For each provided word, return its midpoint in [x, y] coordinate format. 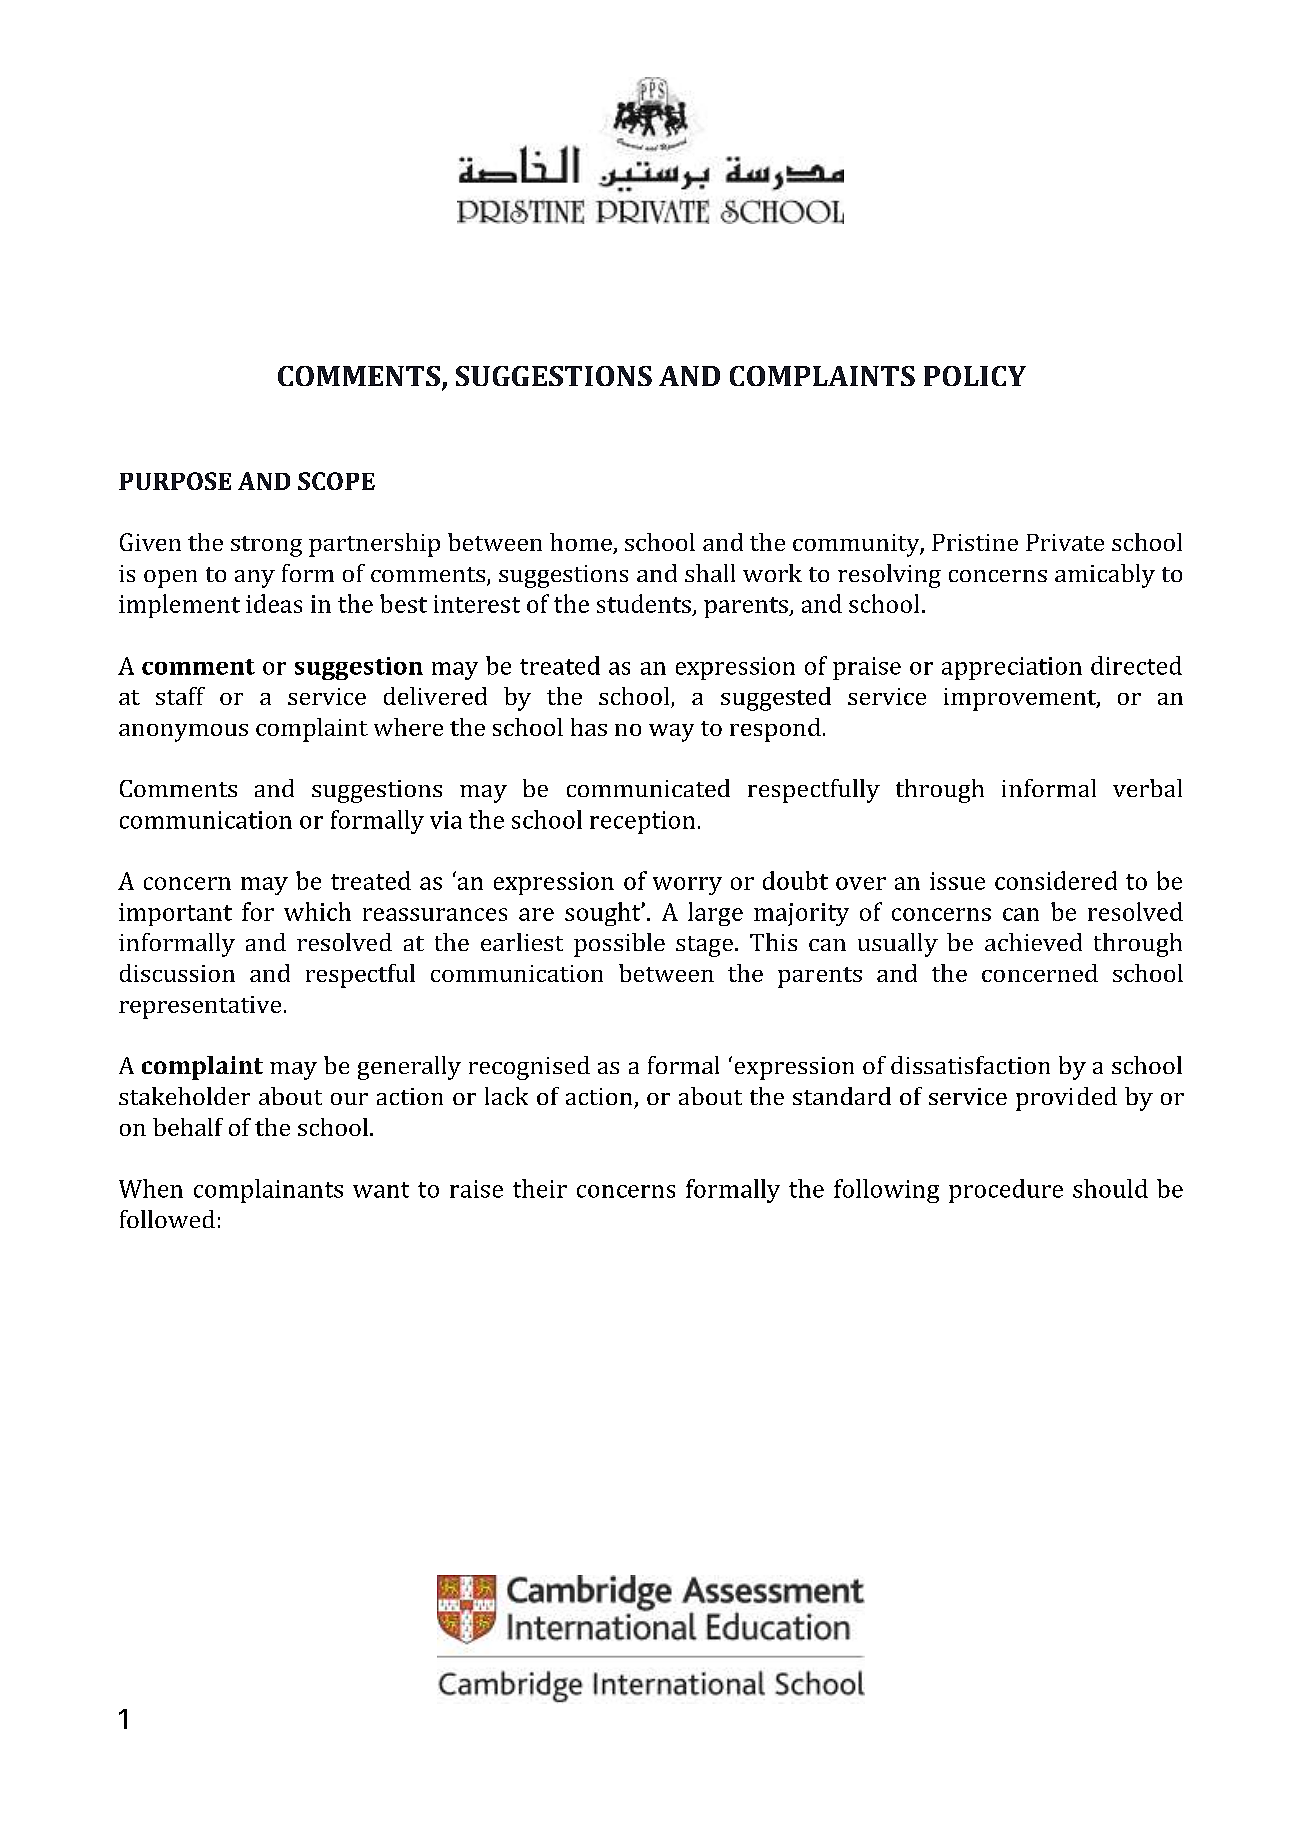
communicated [648, 788]
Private [1065, 542]
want [381, 1190]
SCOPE [336, 481]
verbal [1147, 788]
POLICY [975, 376]
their [540, 1188]
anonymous [183, 733]
